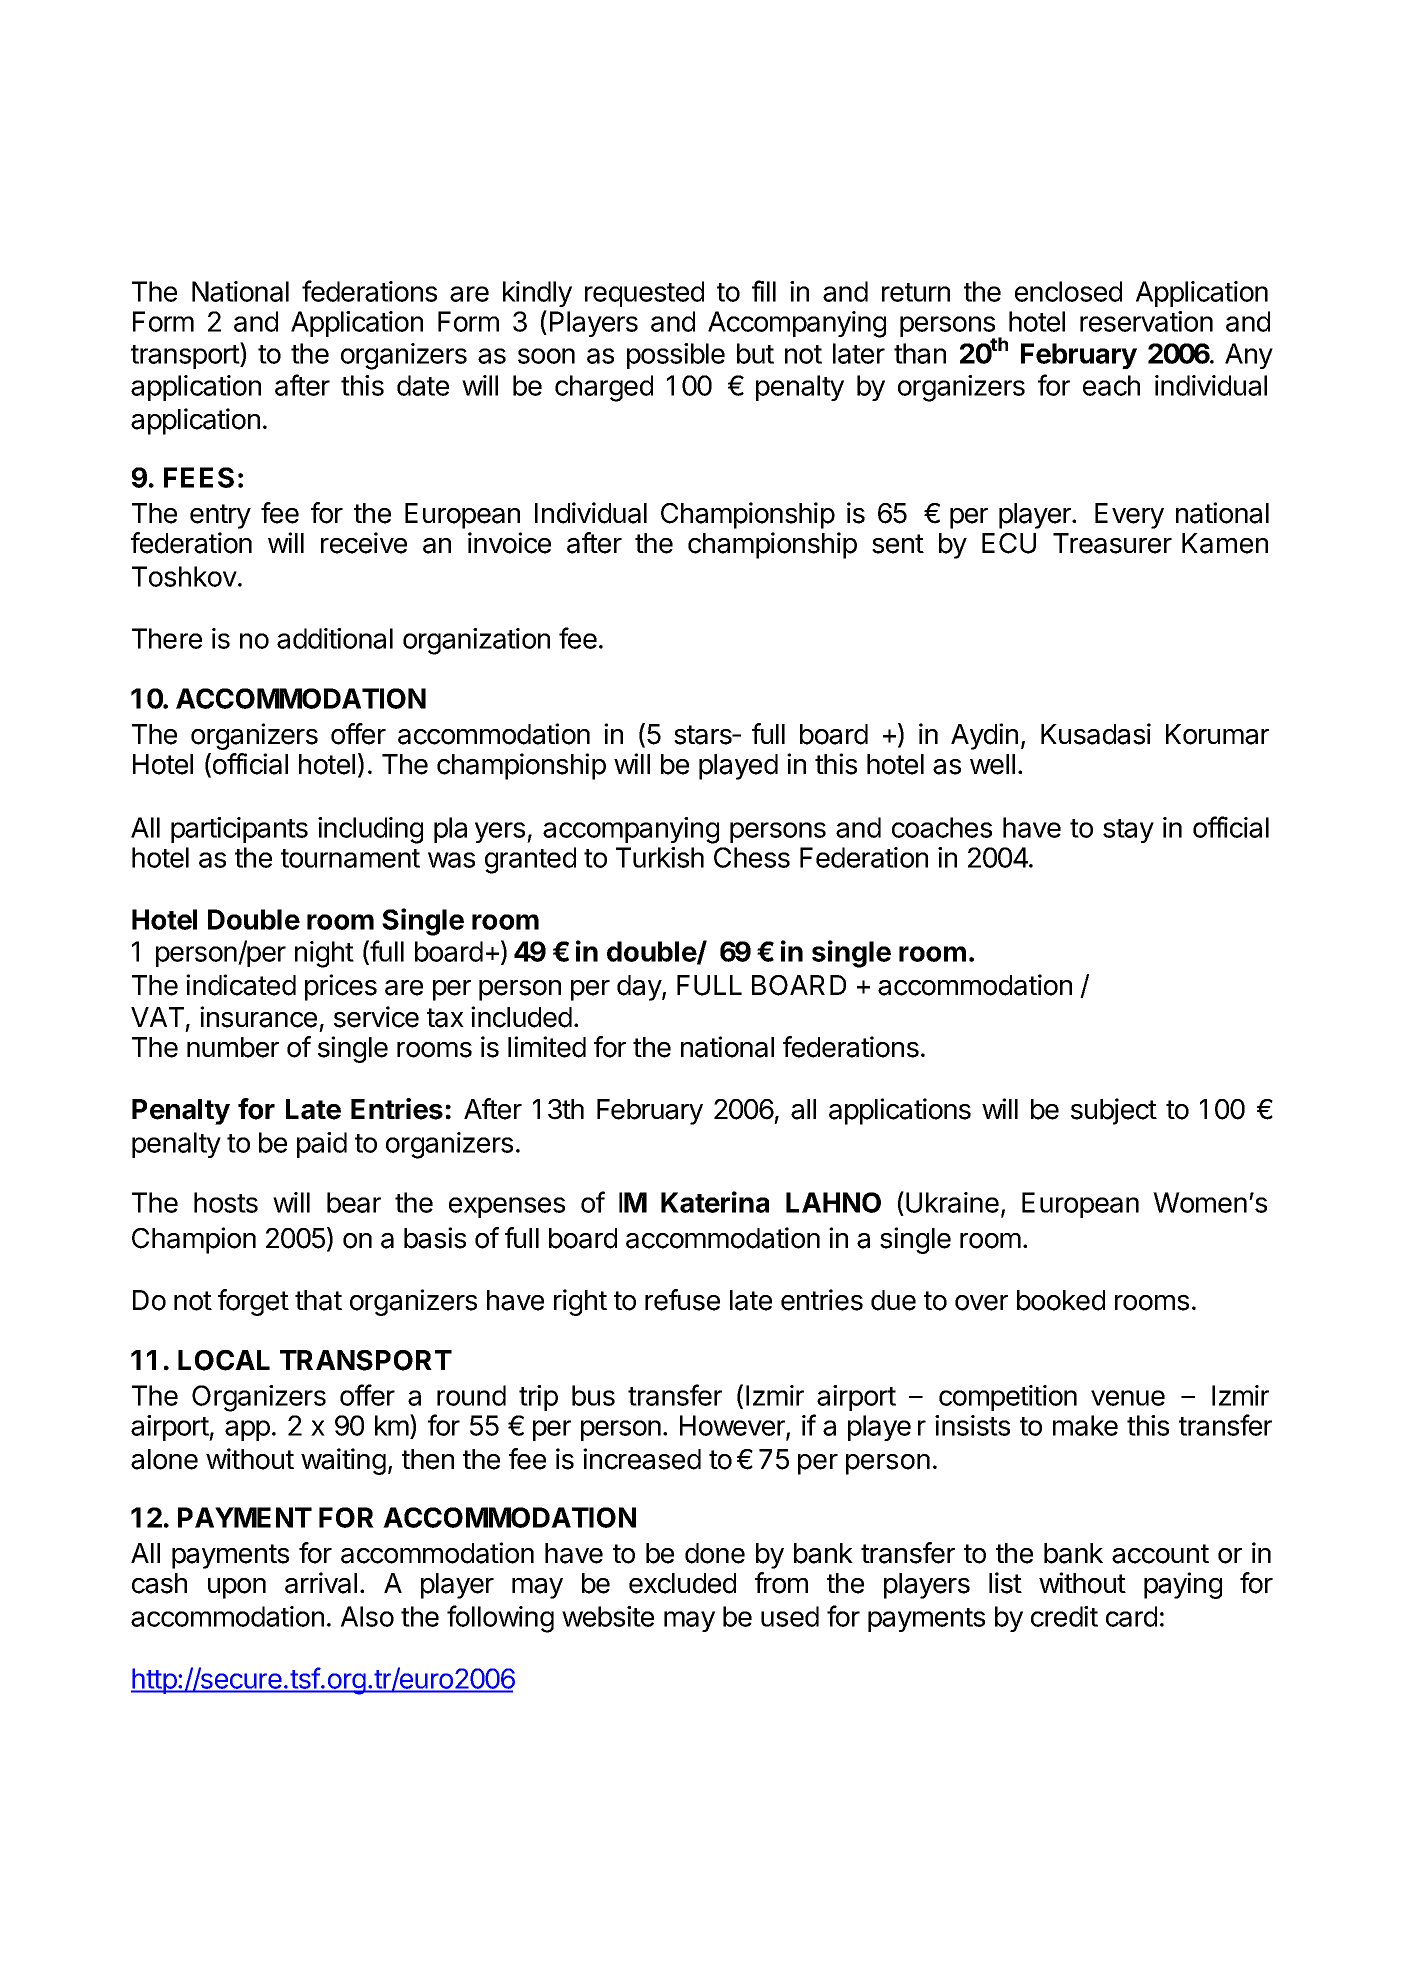 This screenshot has width=1406, height=1986. What do you see at coordinates (1146, 321) in the screenshot?
I see `reservation` at bounding box center [1146, 321].
